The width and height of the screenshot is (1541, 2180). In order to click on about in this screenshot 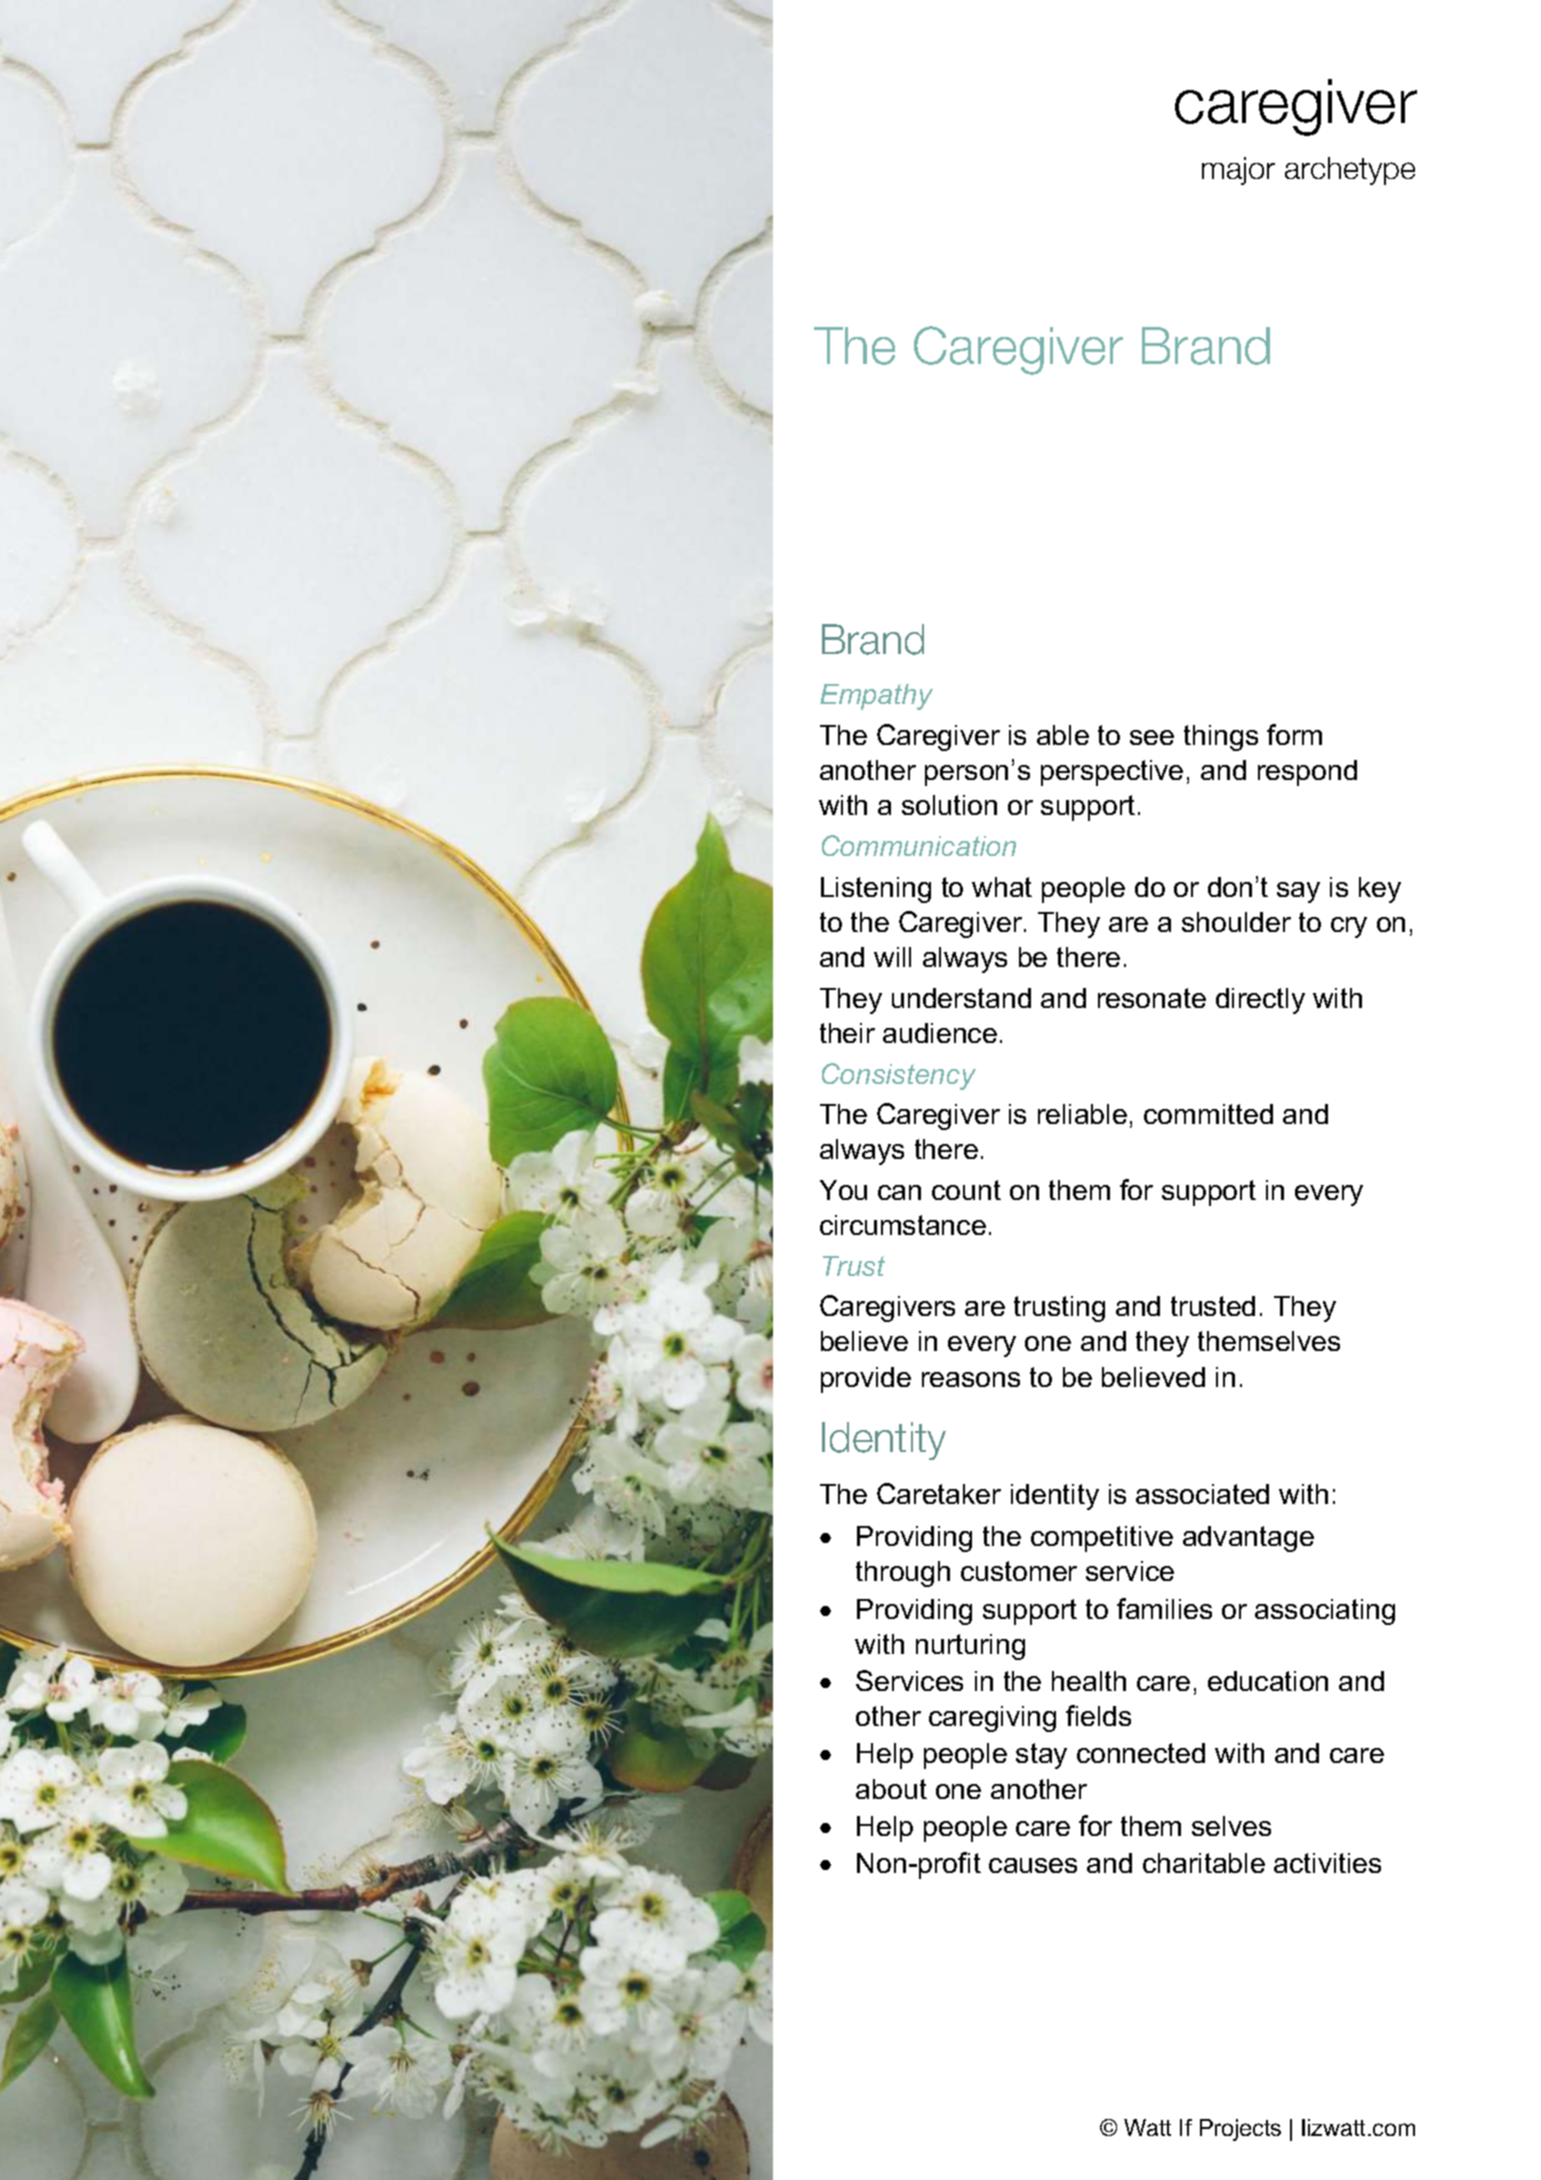, I will do `click(891, 1789)`.
